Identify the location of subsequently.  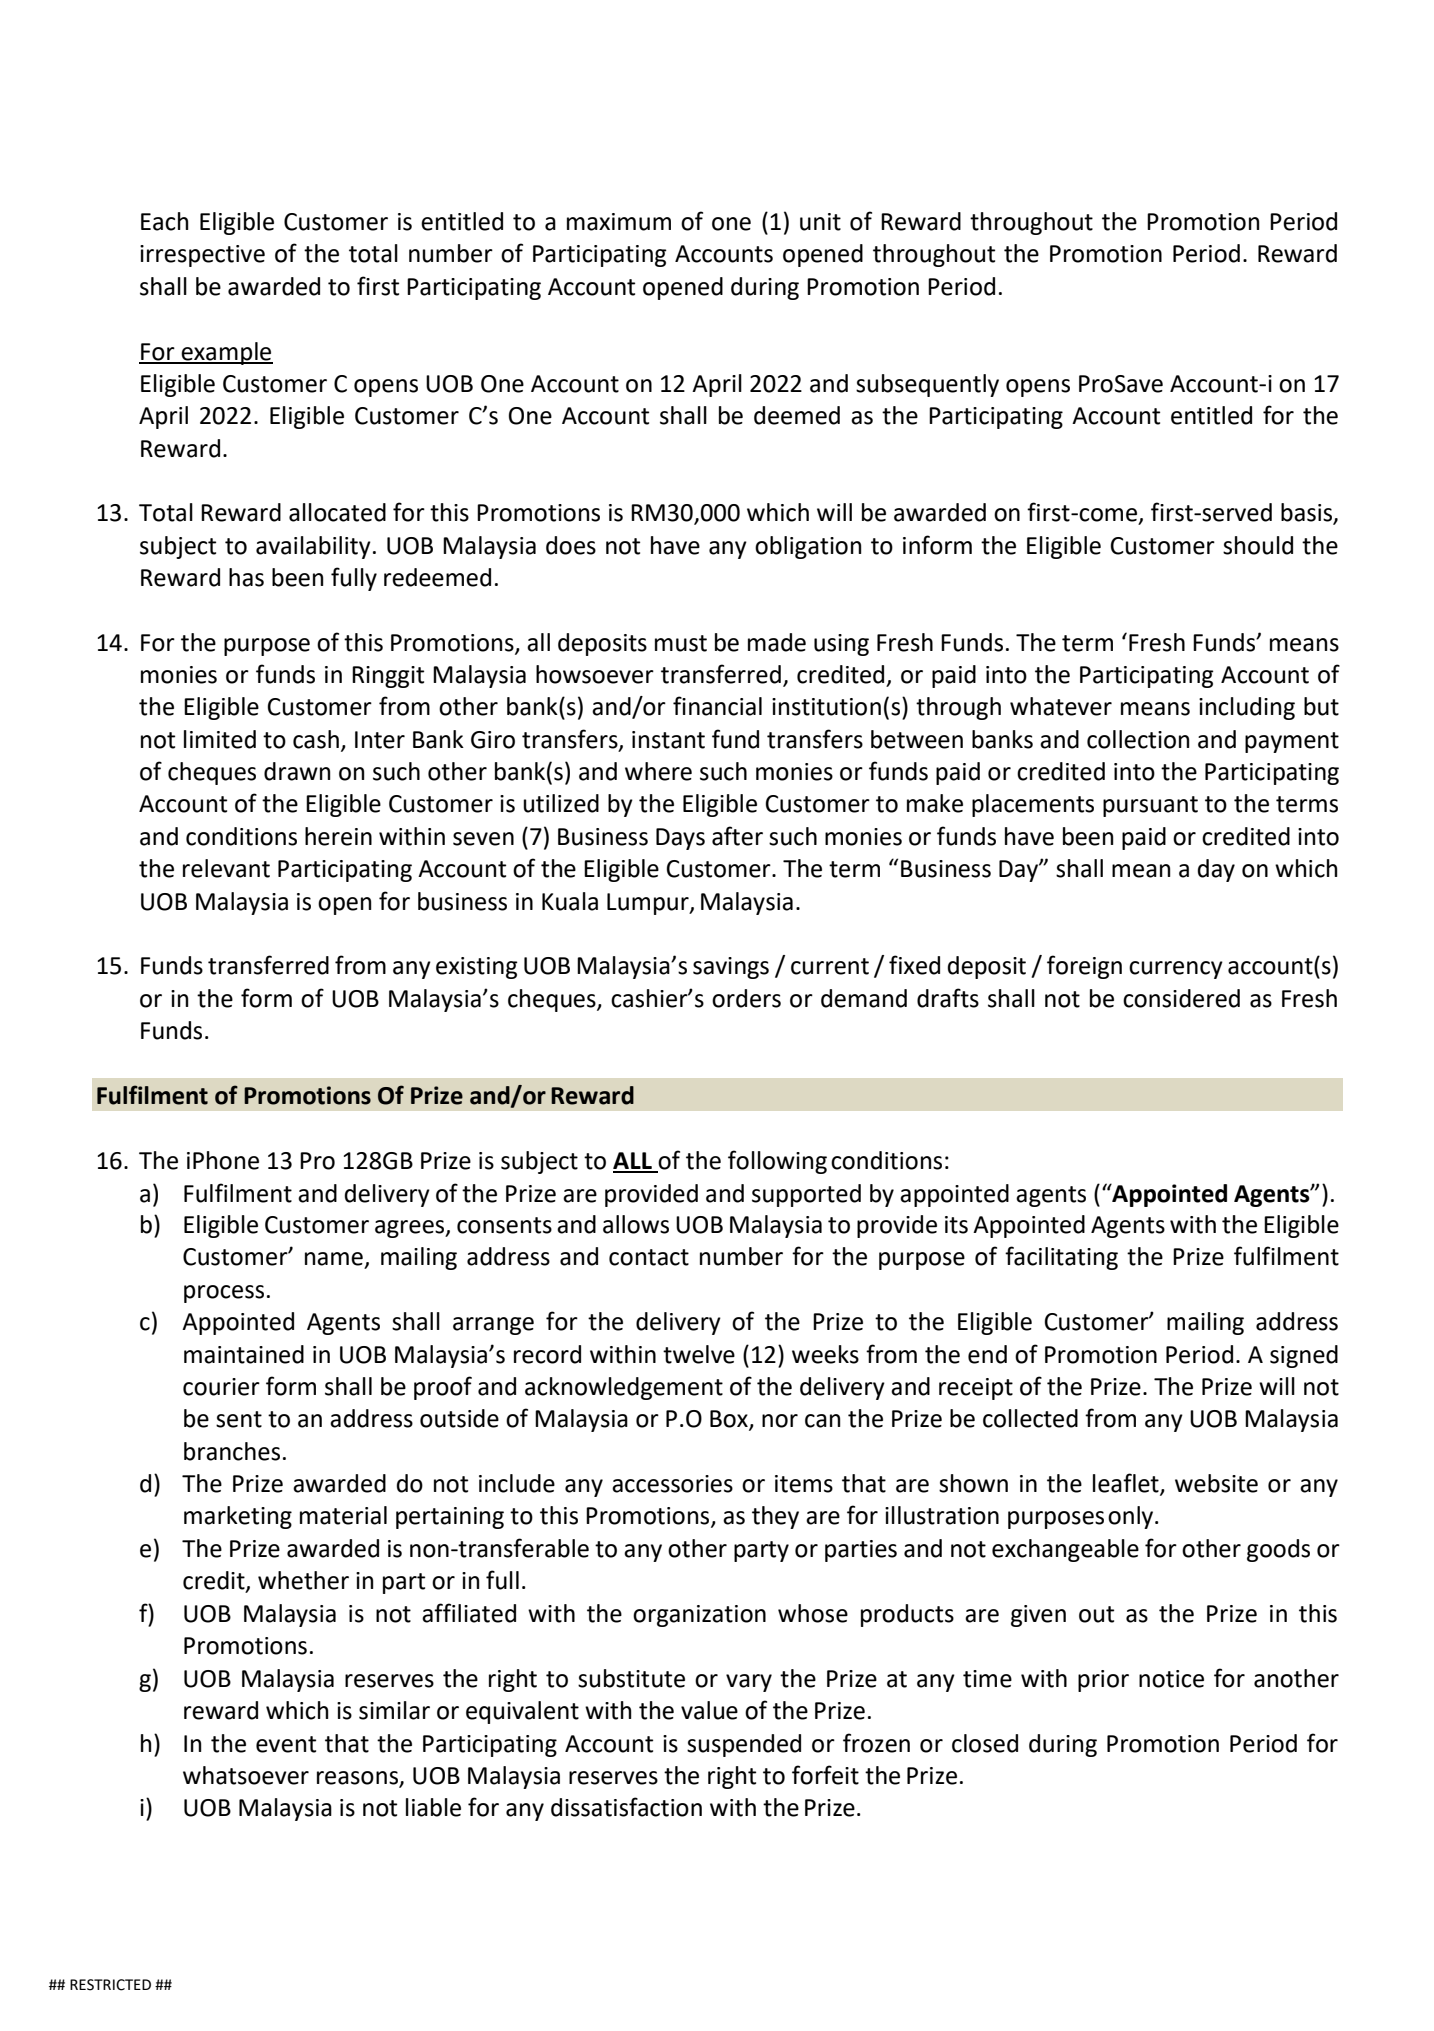
(927, 385).
